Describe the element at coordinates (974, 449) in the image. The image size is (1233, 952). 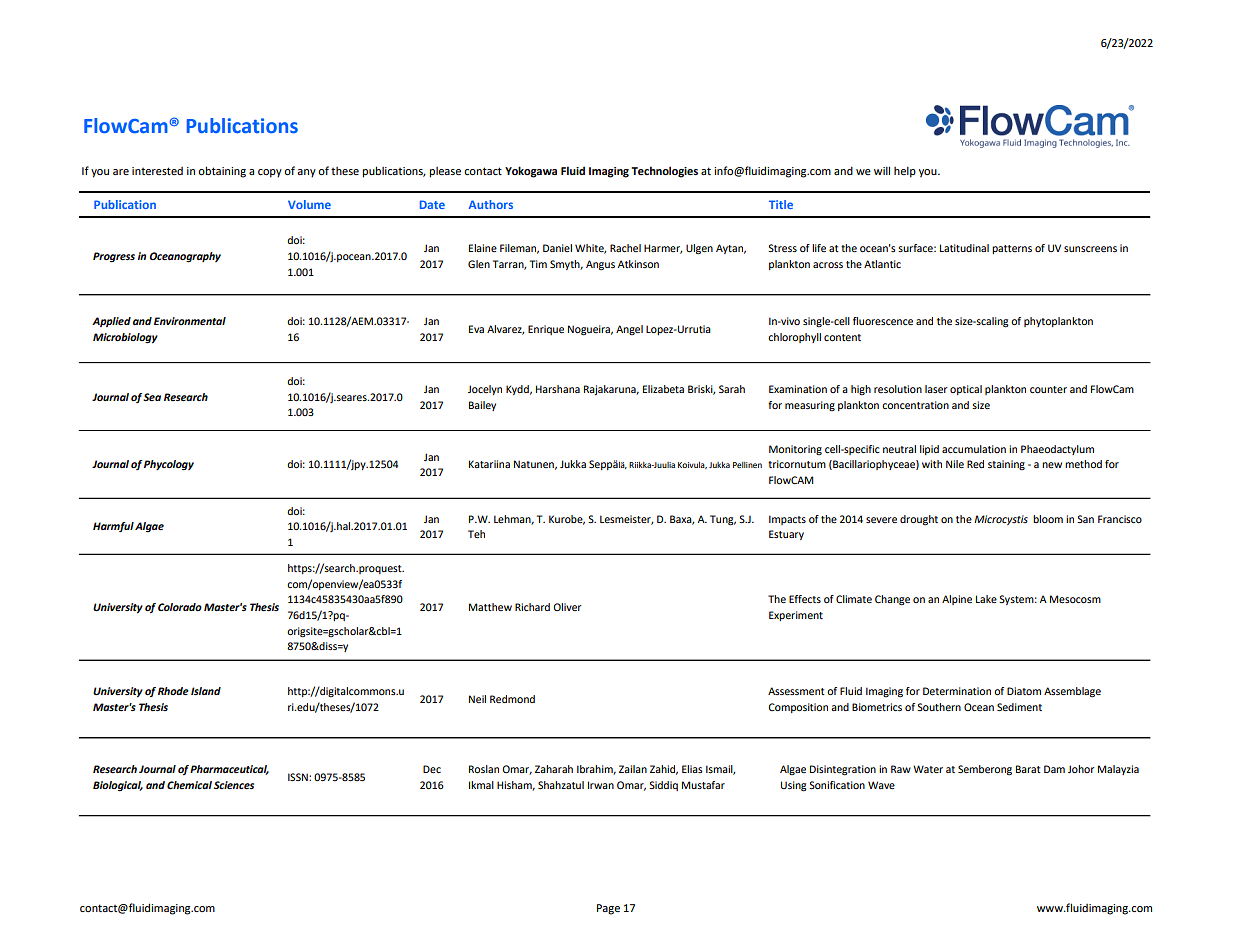
I see `accumulation` at that location.
